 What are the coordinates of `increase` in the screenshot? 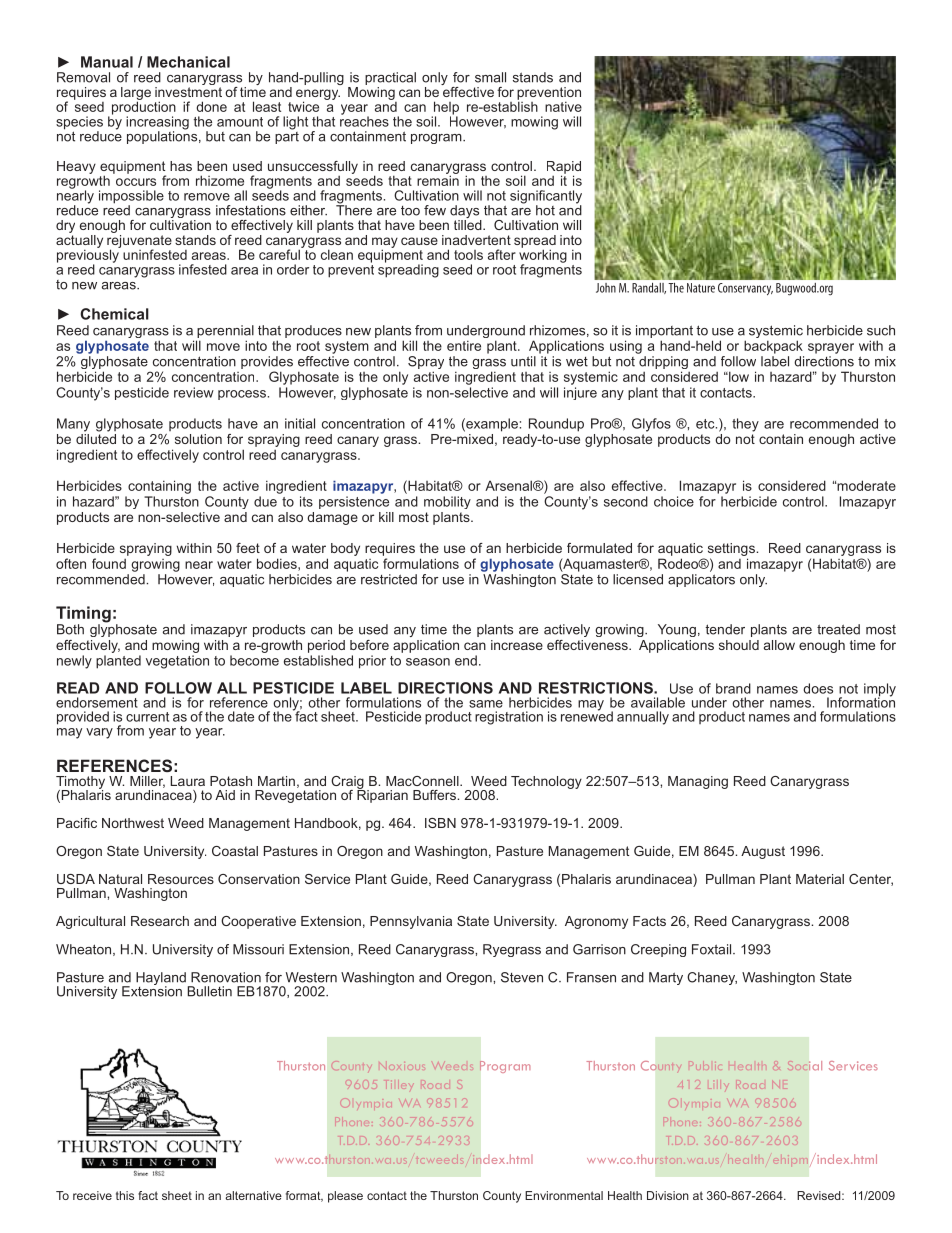 It's located at (517, 645).
